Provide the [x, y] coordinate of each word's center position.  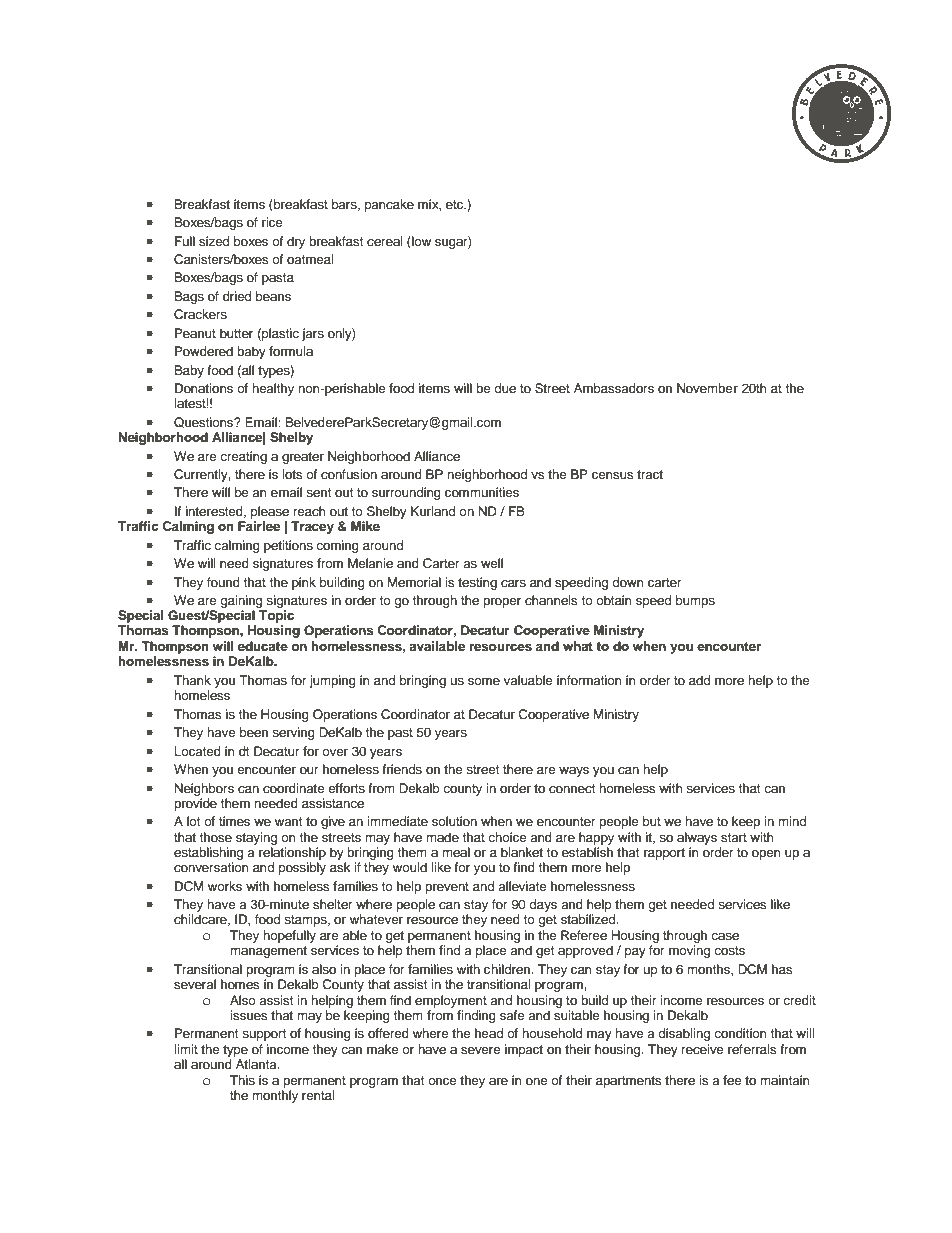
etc [456, 204]
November [707, 388]
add [699, 680]
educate [263, 646]
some [484, 681]
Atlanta [257, 1064]
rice [272, 222]
